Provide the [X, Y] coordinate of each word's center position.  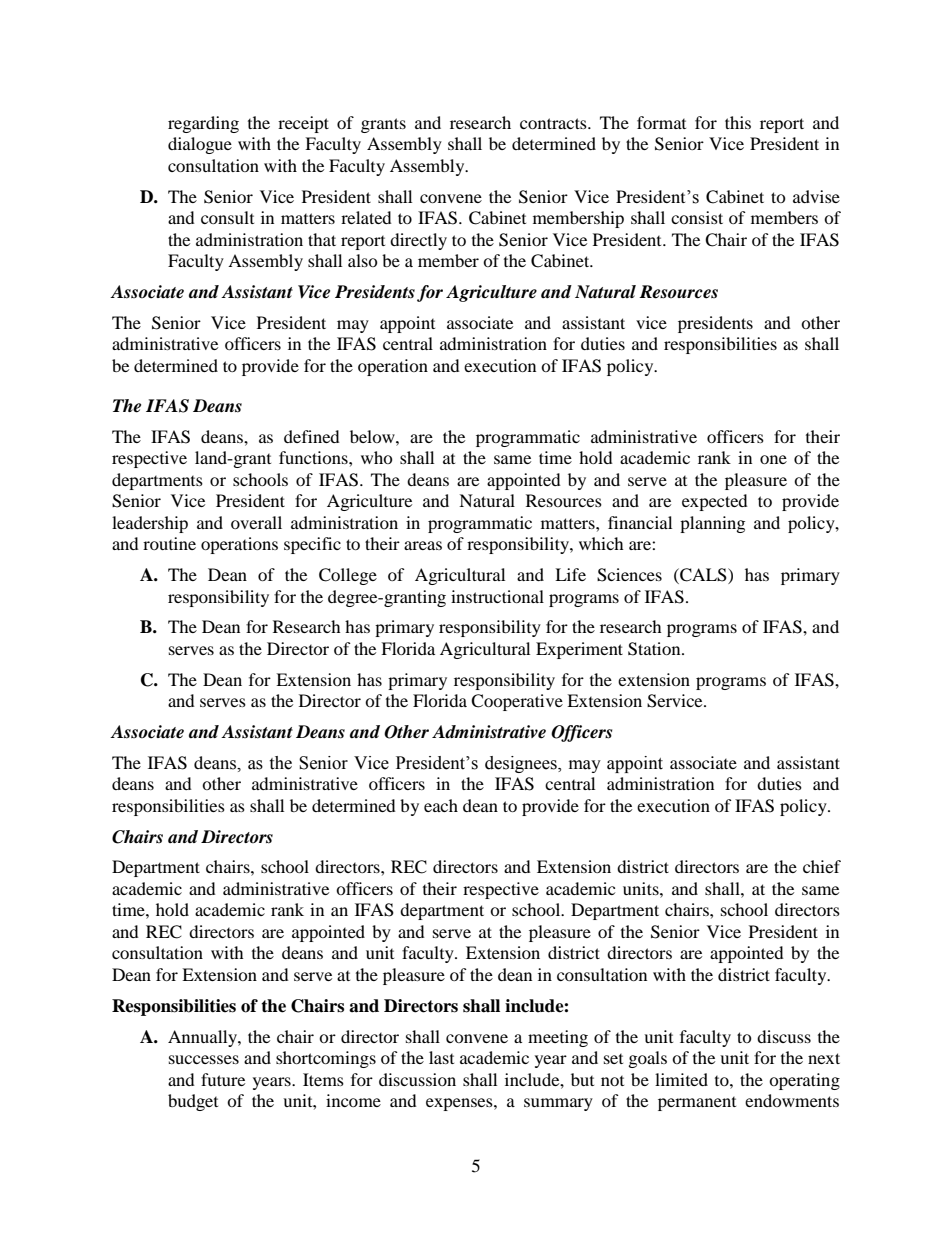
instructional [497, 596]
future [223, 1079]
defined [312, 436]
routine [169, 543]
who [377, 457]
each [441, 805]
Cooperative [517, 702]
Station [655, 649]
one [773, 459]
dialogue [200, 145]
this [738, 122]
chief [822, 866]
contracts [554, 123]
